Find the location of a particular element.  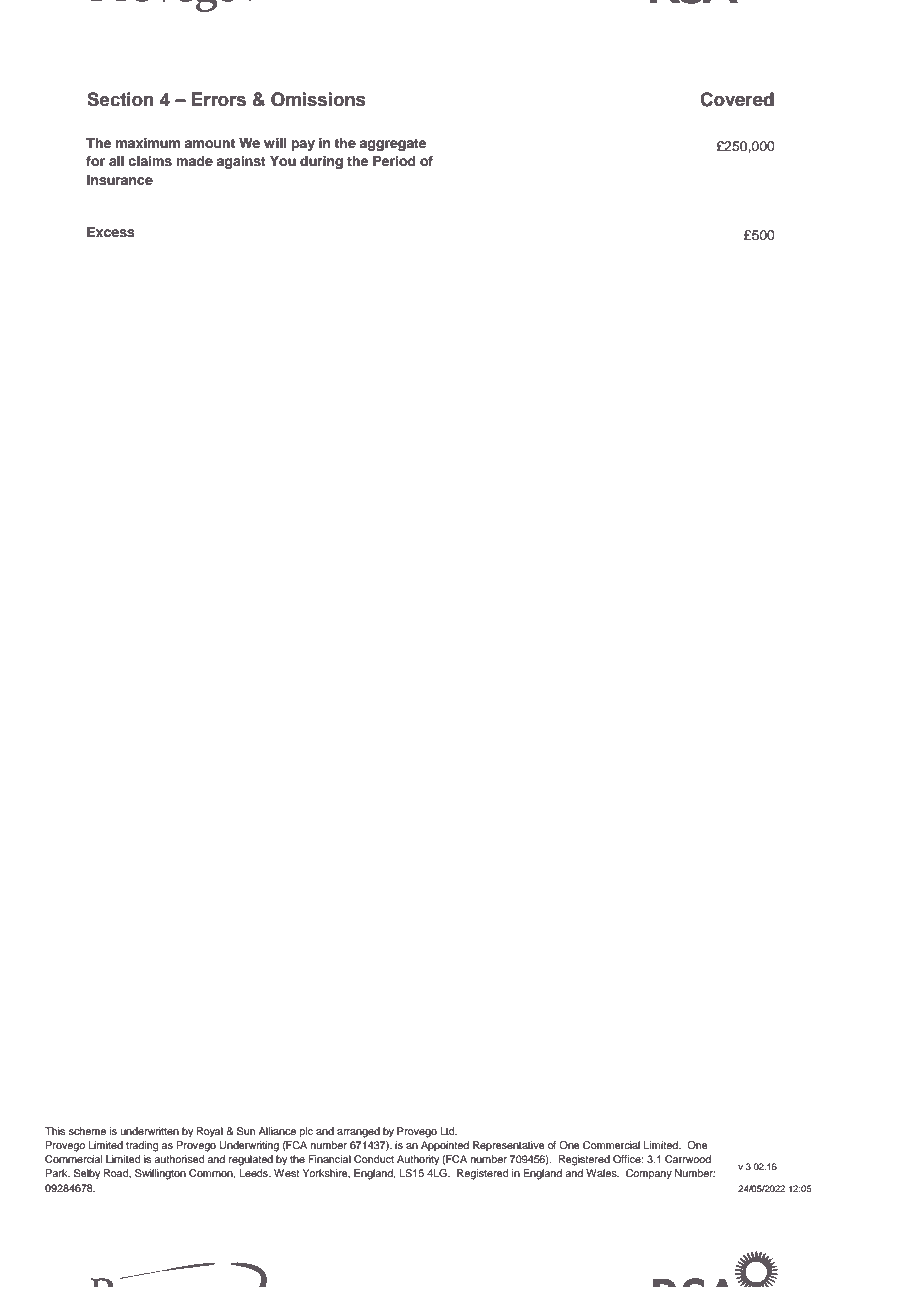

Ltd is located at coordinates (448, 1131).
